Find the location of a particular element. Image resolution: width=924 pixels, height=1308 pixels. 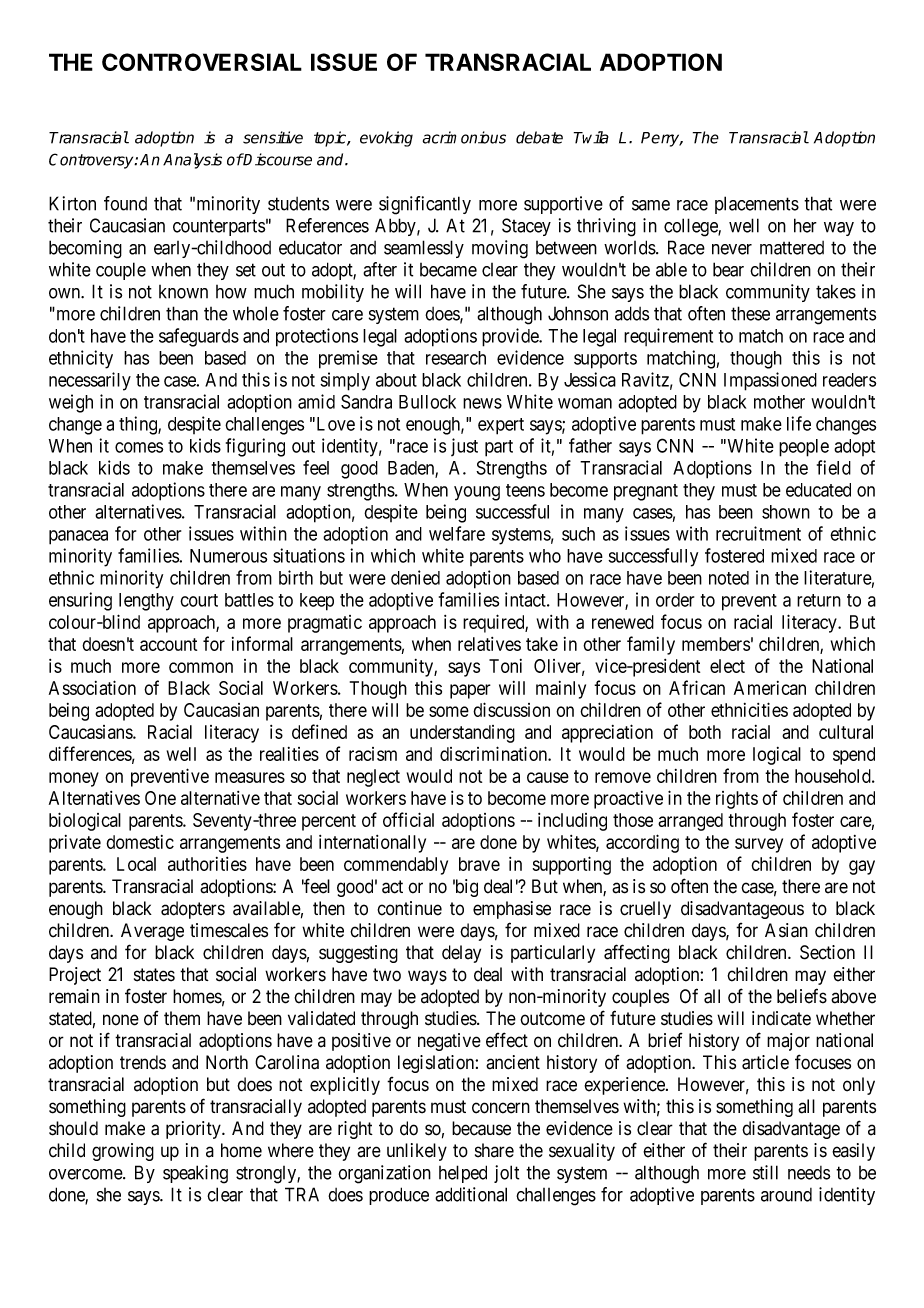

acrimonious is located at coordinates (464, 137).
